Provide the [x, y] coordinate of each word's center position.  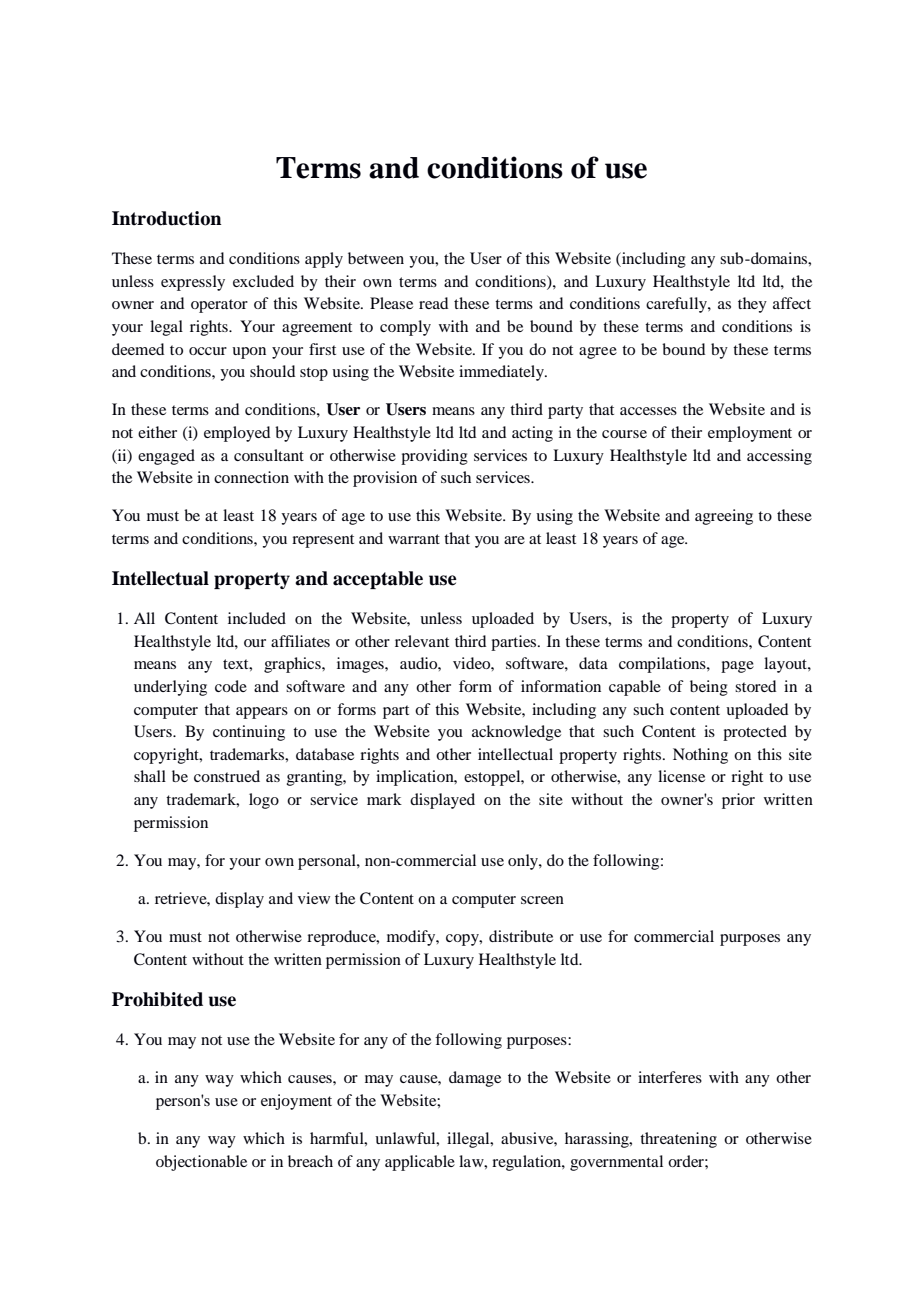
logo [264, 801]
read [433, 303]
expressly [193, 283]
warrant [414, 539]
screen [542, 900]
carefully [677, 305]
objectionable [201, 1163]
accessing [779, 457]
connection [251, 477]
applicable [420, 1163]
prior [738, 801]
